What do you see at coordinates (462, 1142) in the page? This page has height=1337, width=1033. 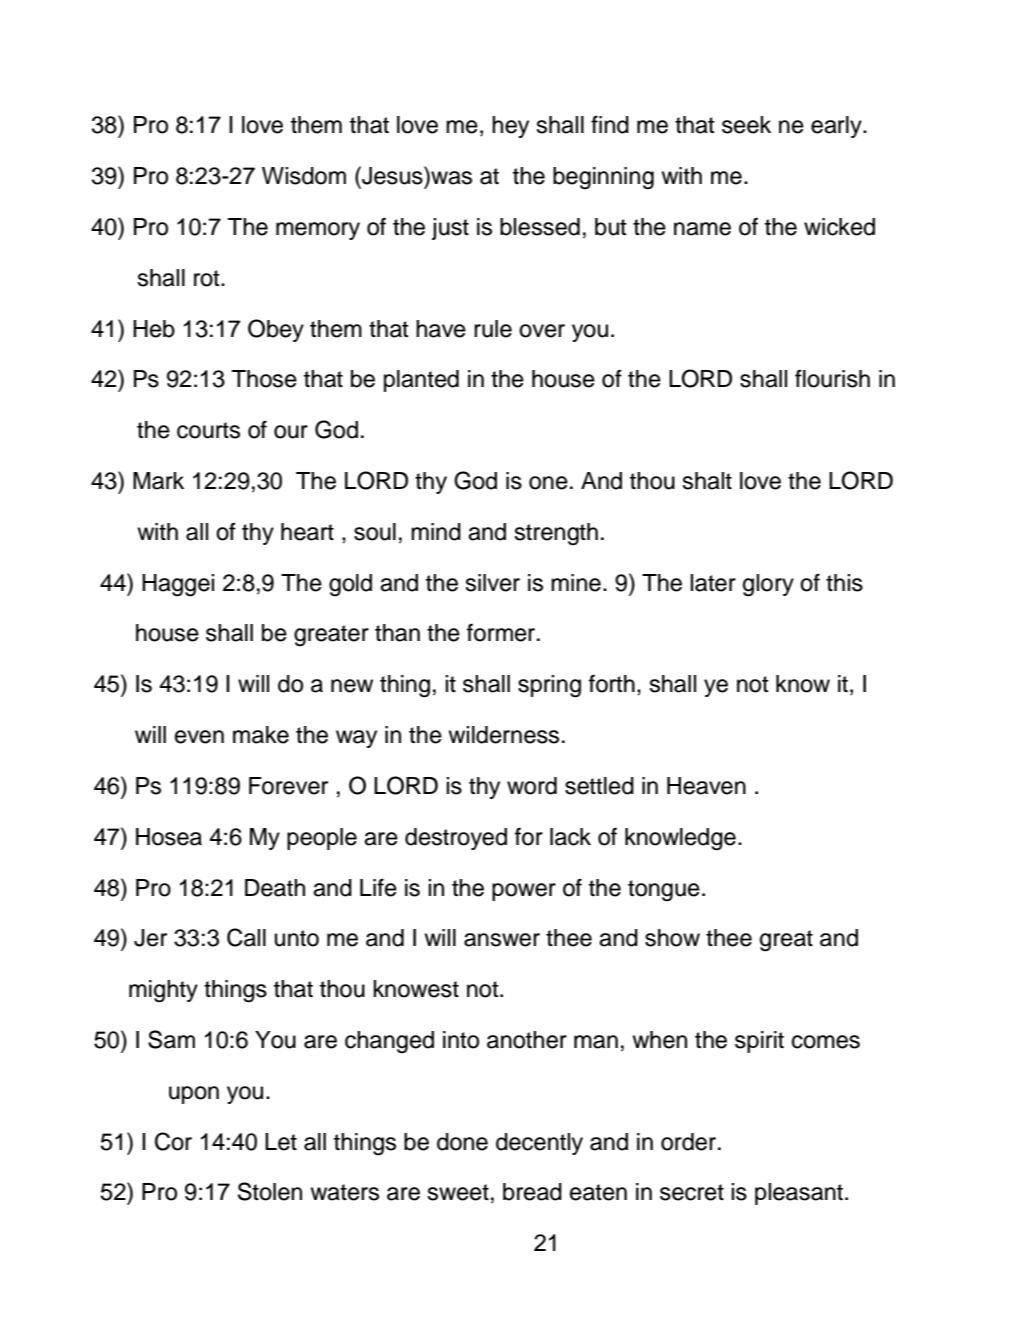 I see `done` at bounding box center [462, 1142].
